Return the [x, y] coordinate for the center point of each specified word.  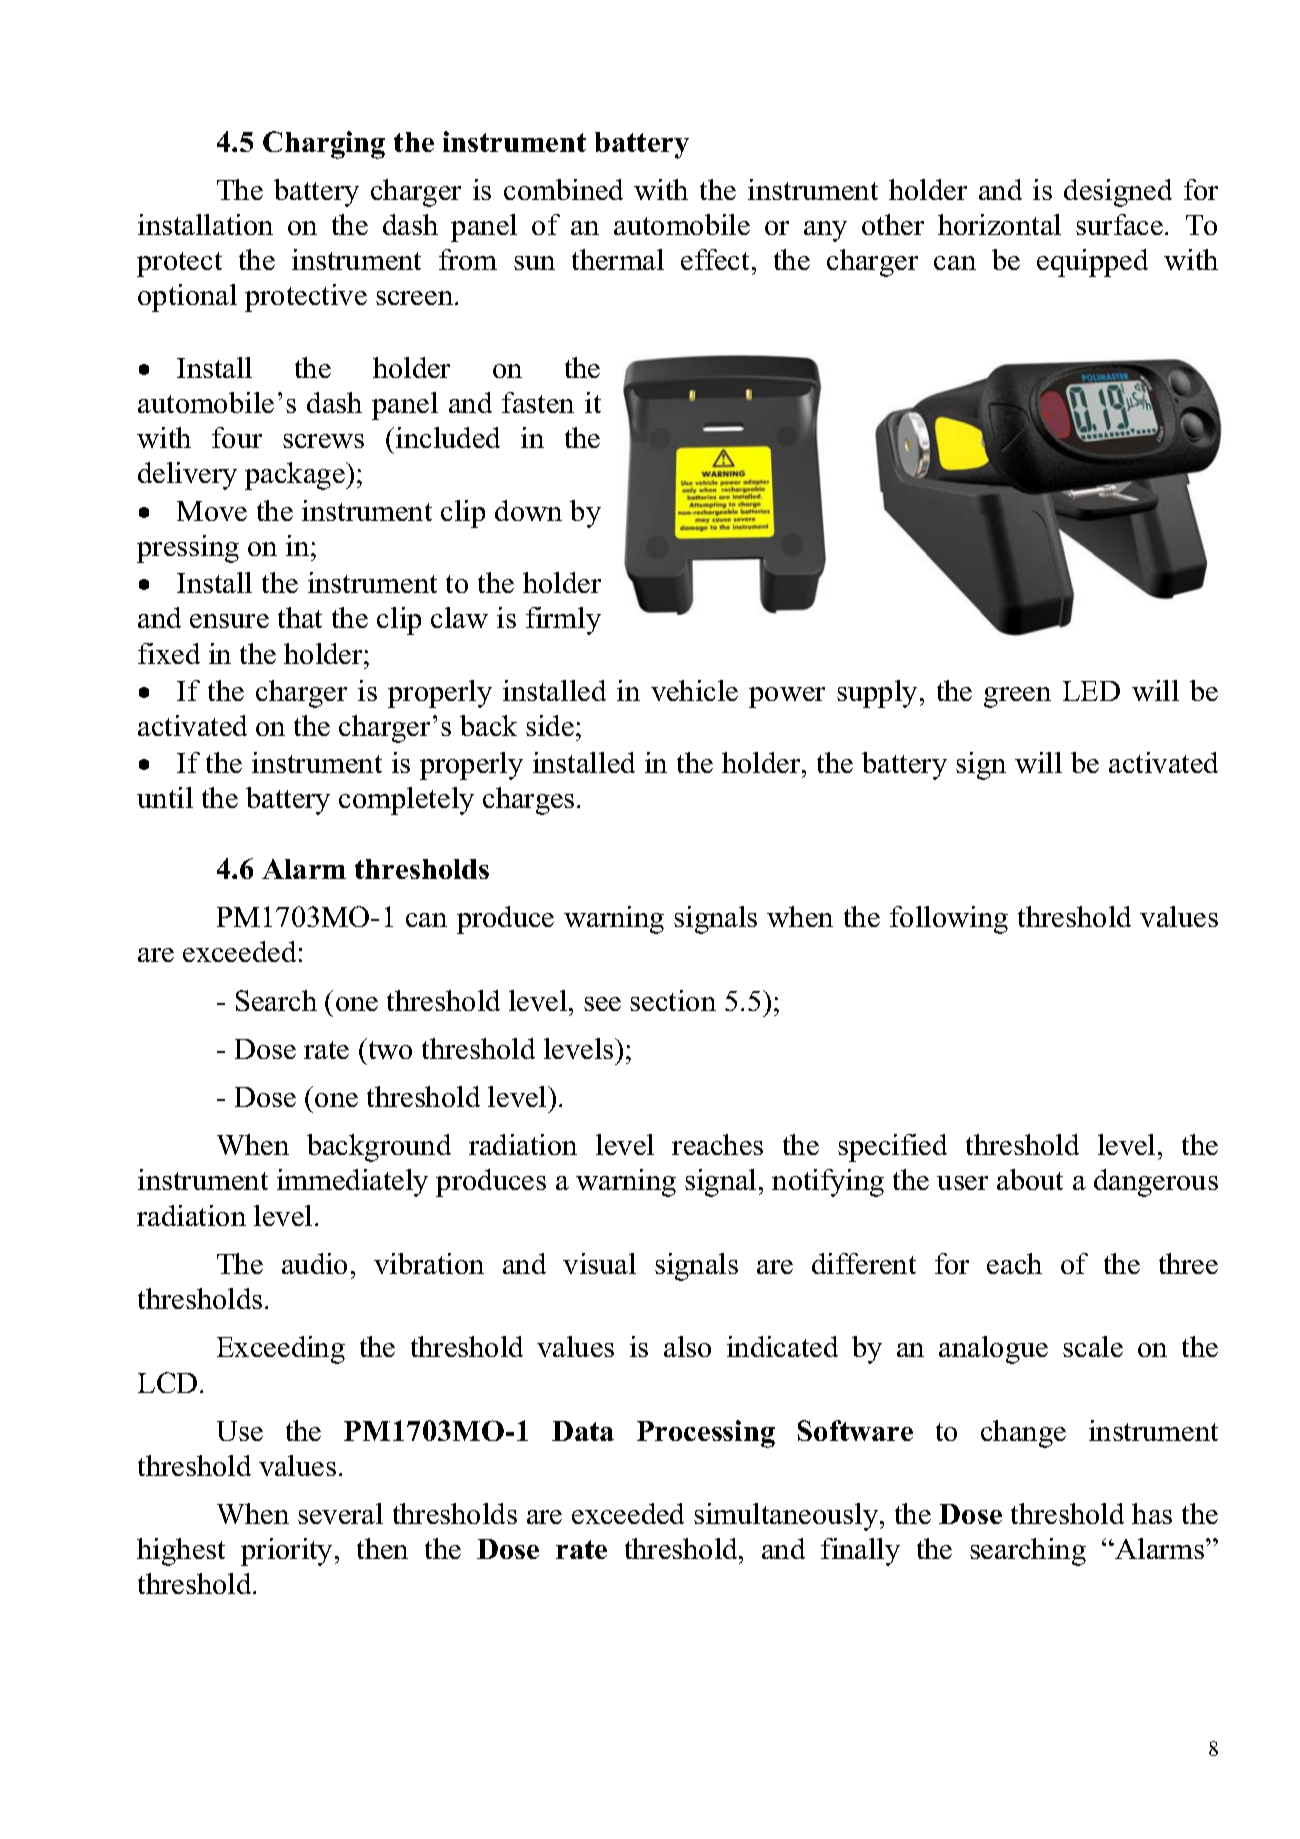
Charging [324, 145]
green [1017, 697]
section [673, 1000]
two [390, 1050]
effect [717, 259]
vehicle [694, 690]
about [1030, 1179]
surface [1119, 224]
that [300, 617]
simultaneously [787, 1517]
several [340, 1513]
